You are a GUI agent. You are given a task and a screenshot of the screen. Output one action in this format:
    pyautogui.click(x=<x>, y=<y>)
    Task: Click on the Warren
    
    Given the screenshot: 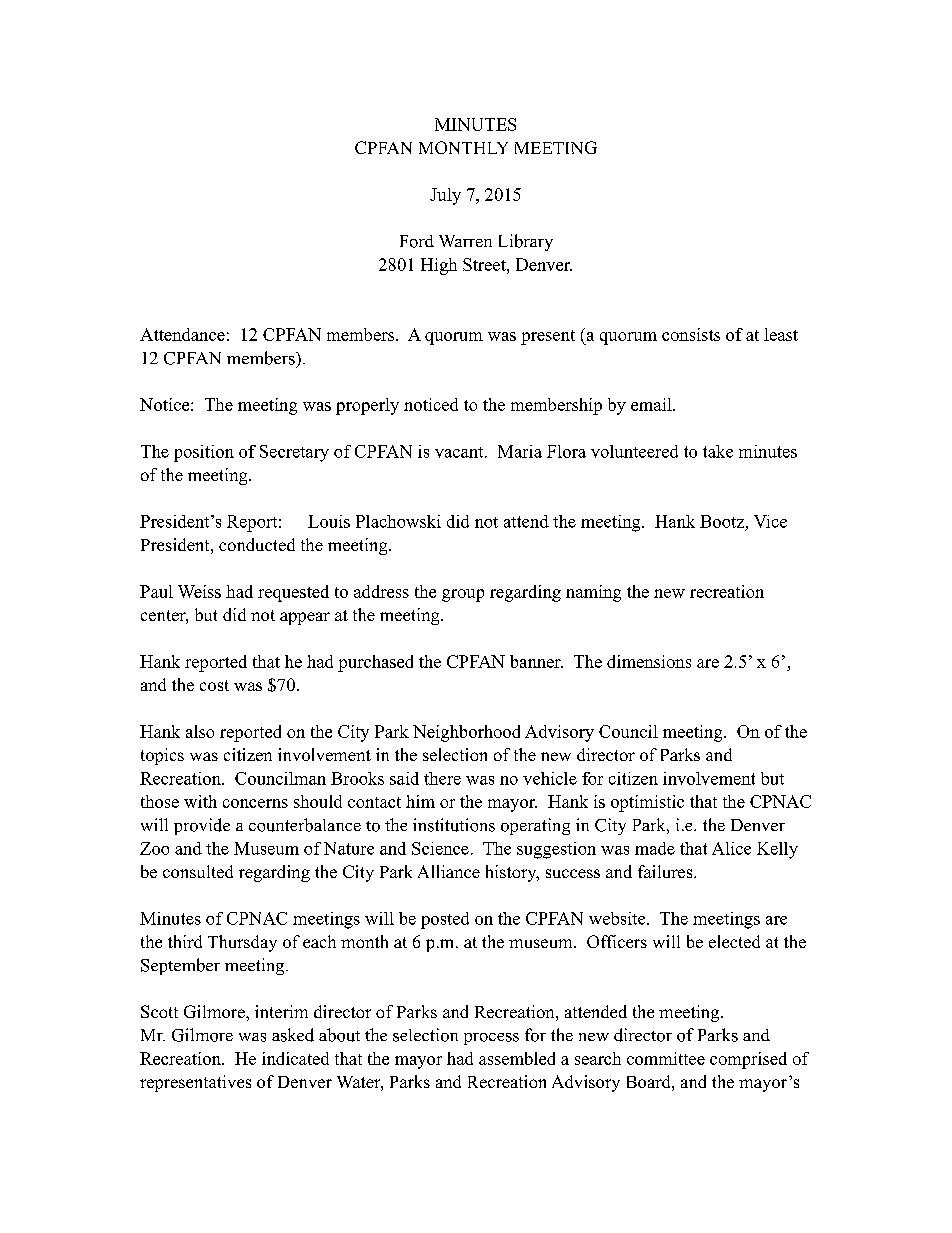 What is the action you would take?
    pyautogui.click(x=465, y=241)
